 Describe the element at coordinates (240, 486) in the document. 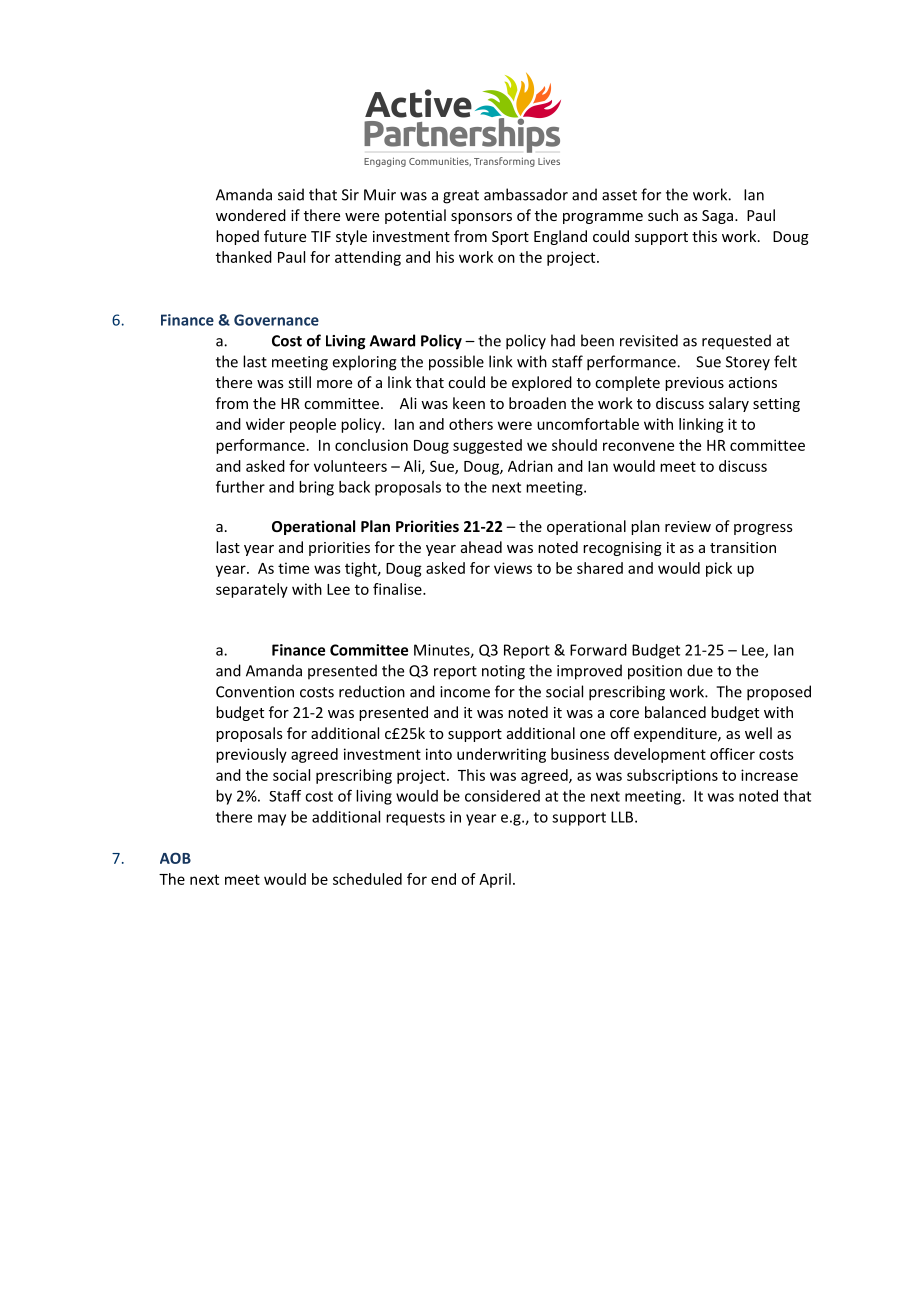

I see `further` at that location.
